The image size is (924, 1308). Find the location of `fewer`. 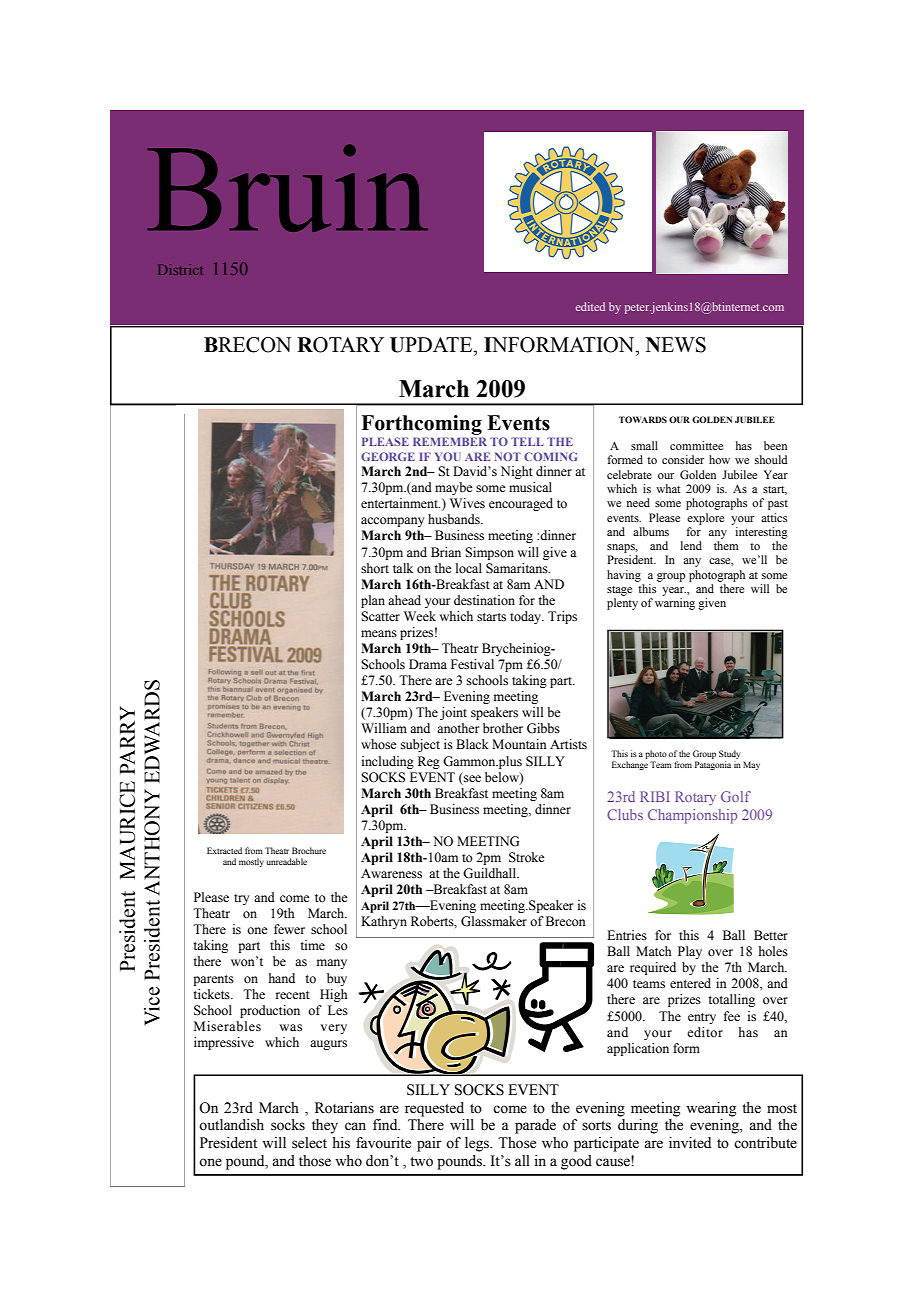

fewer is located at coordinates (289, 929).
